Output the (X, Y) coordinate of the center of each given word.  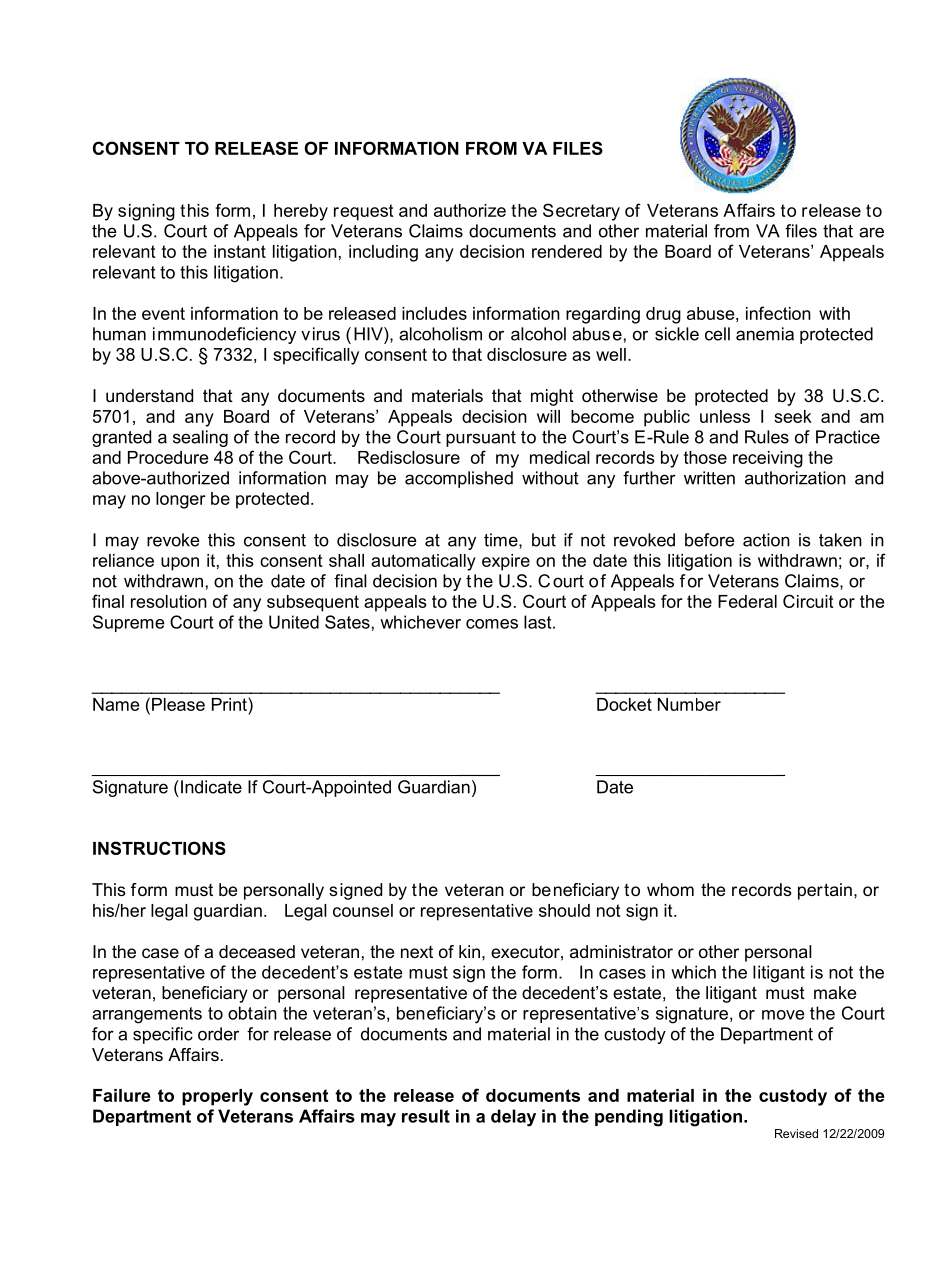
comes (492, 624)
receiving (768, 459)
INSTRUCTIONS (159, 848)
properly (217, 1097)
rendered (567, 251)
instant (240, 251)
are (871, 232)
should (564, 910)
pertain (825, 891)
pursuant (481, 439)
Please (178, 704)
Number (689, 704)
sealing (200, 438)
